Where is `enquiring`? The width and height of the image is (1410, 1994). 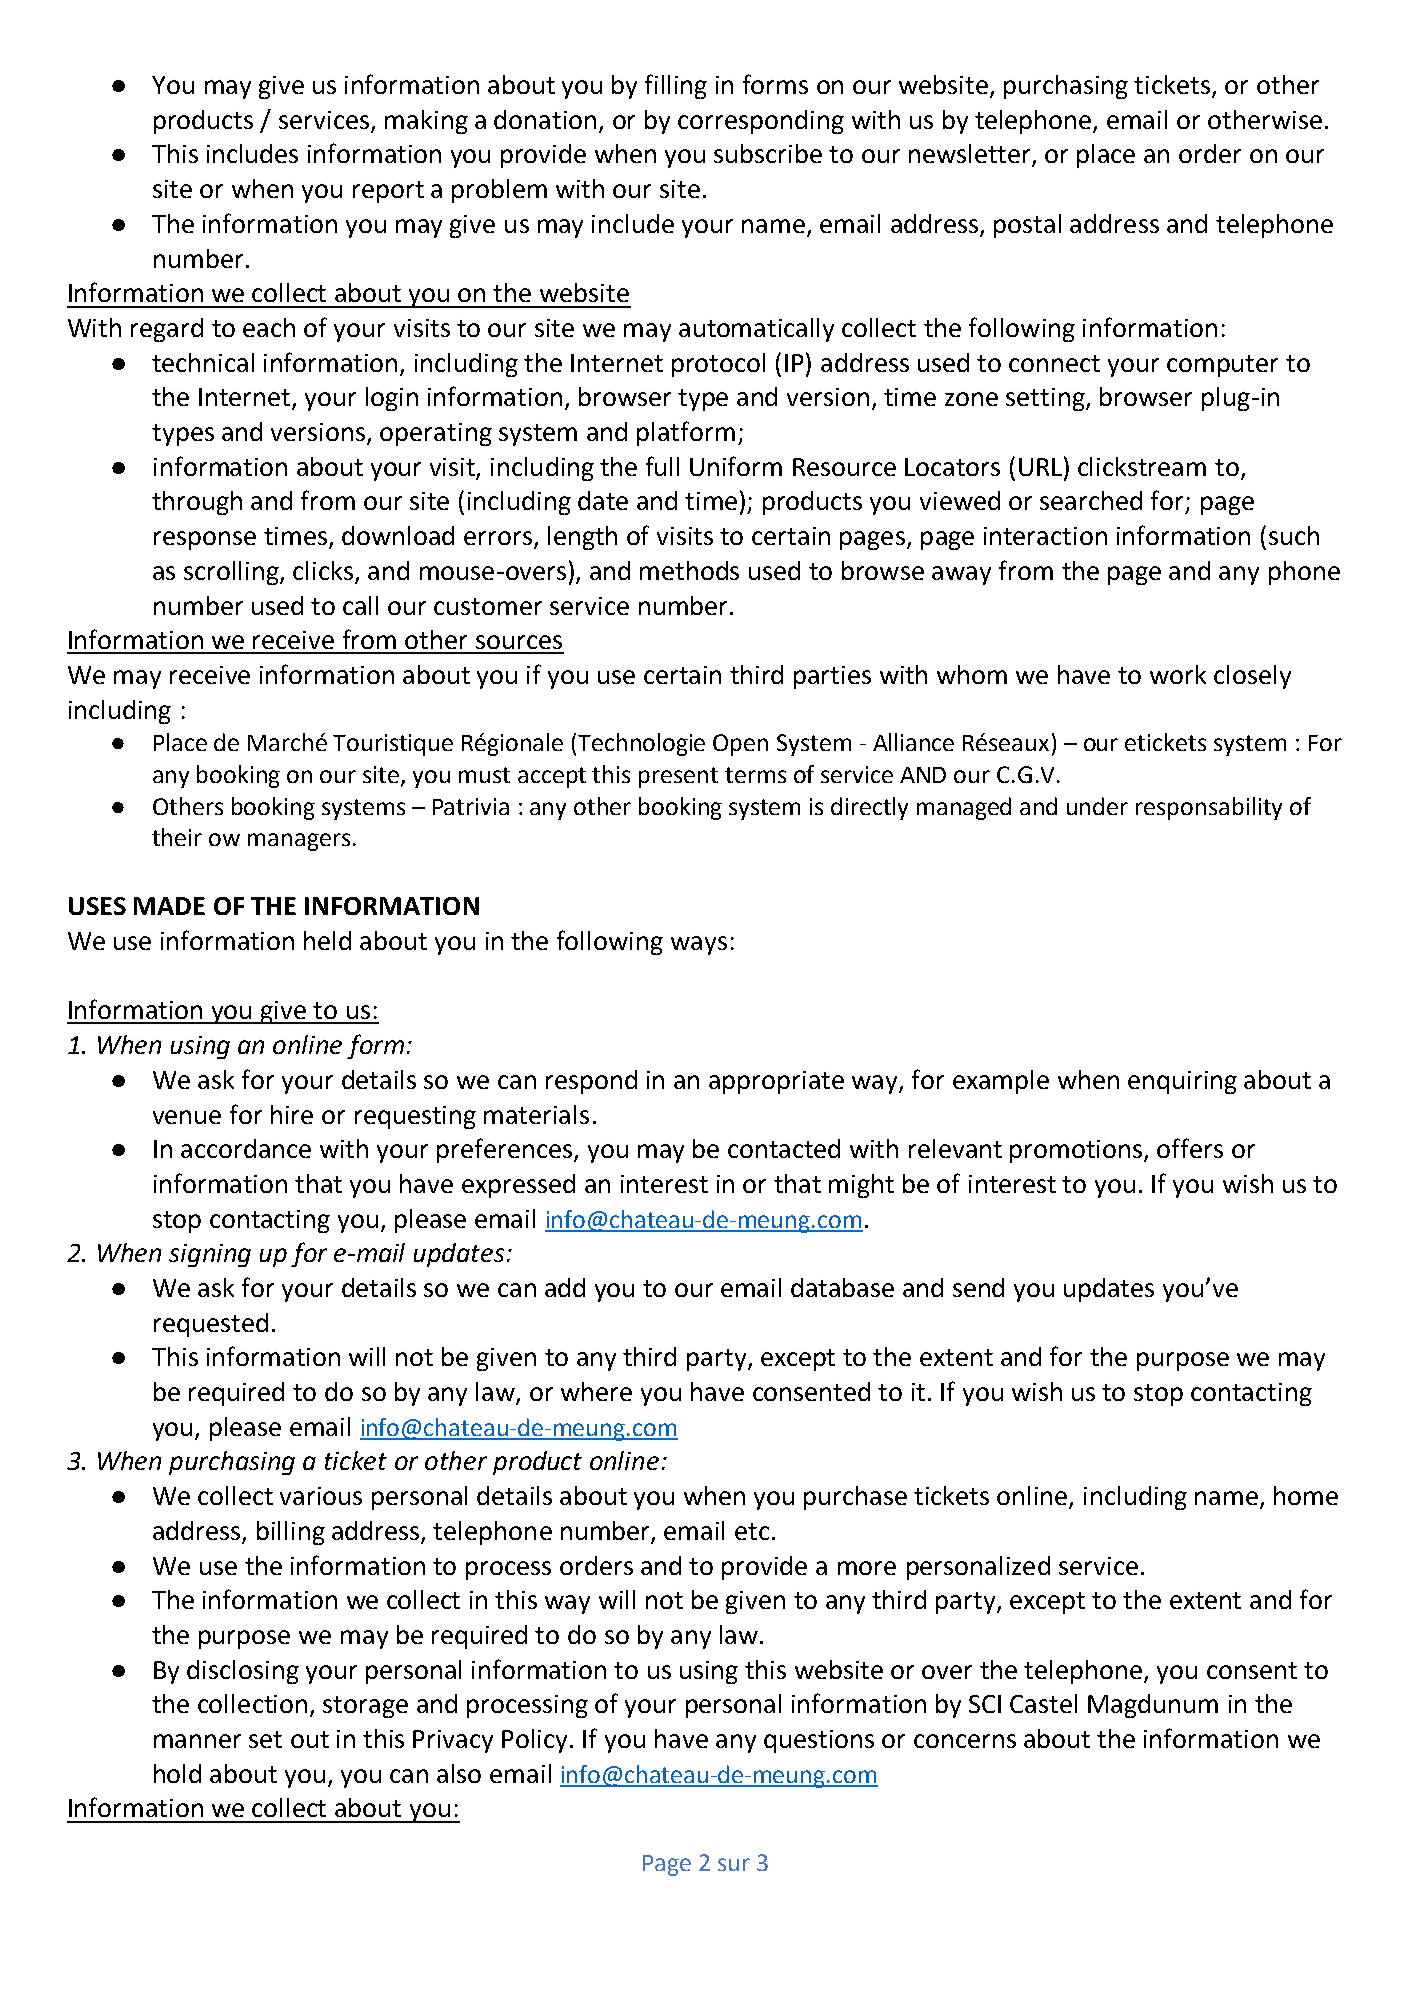
enquiring is located at coordinates (1182, 1082).
